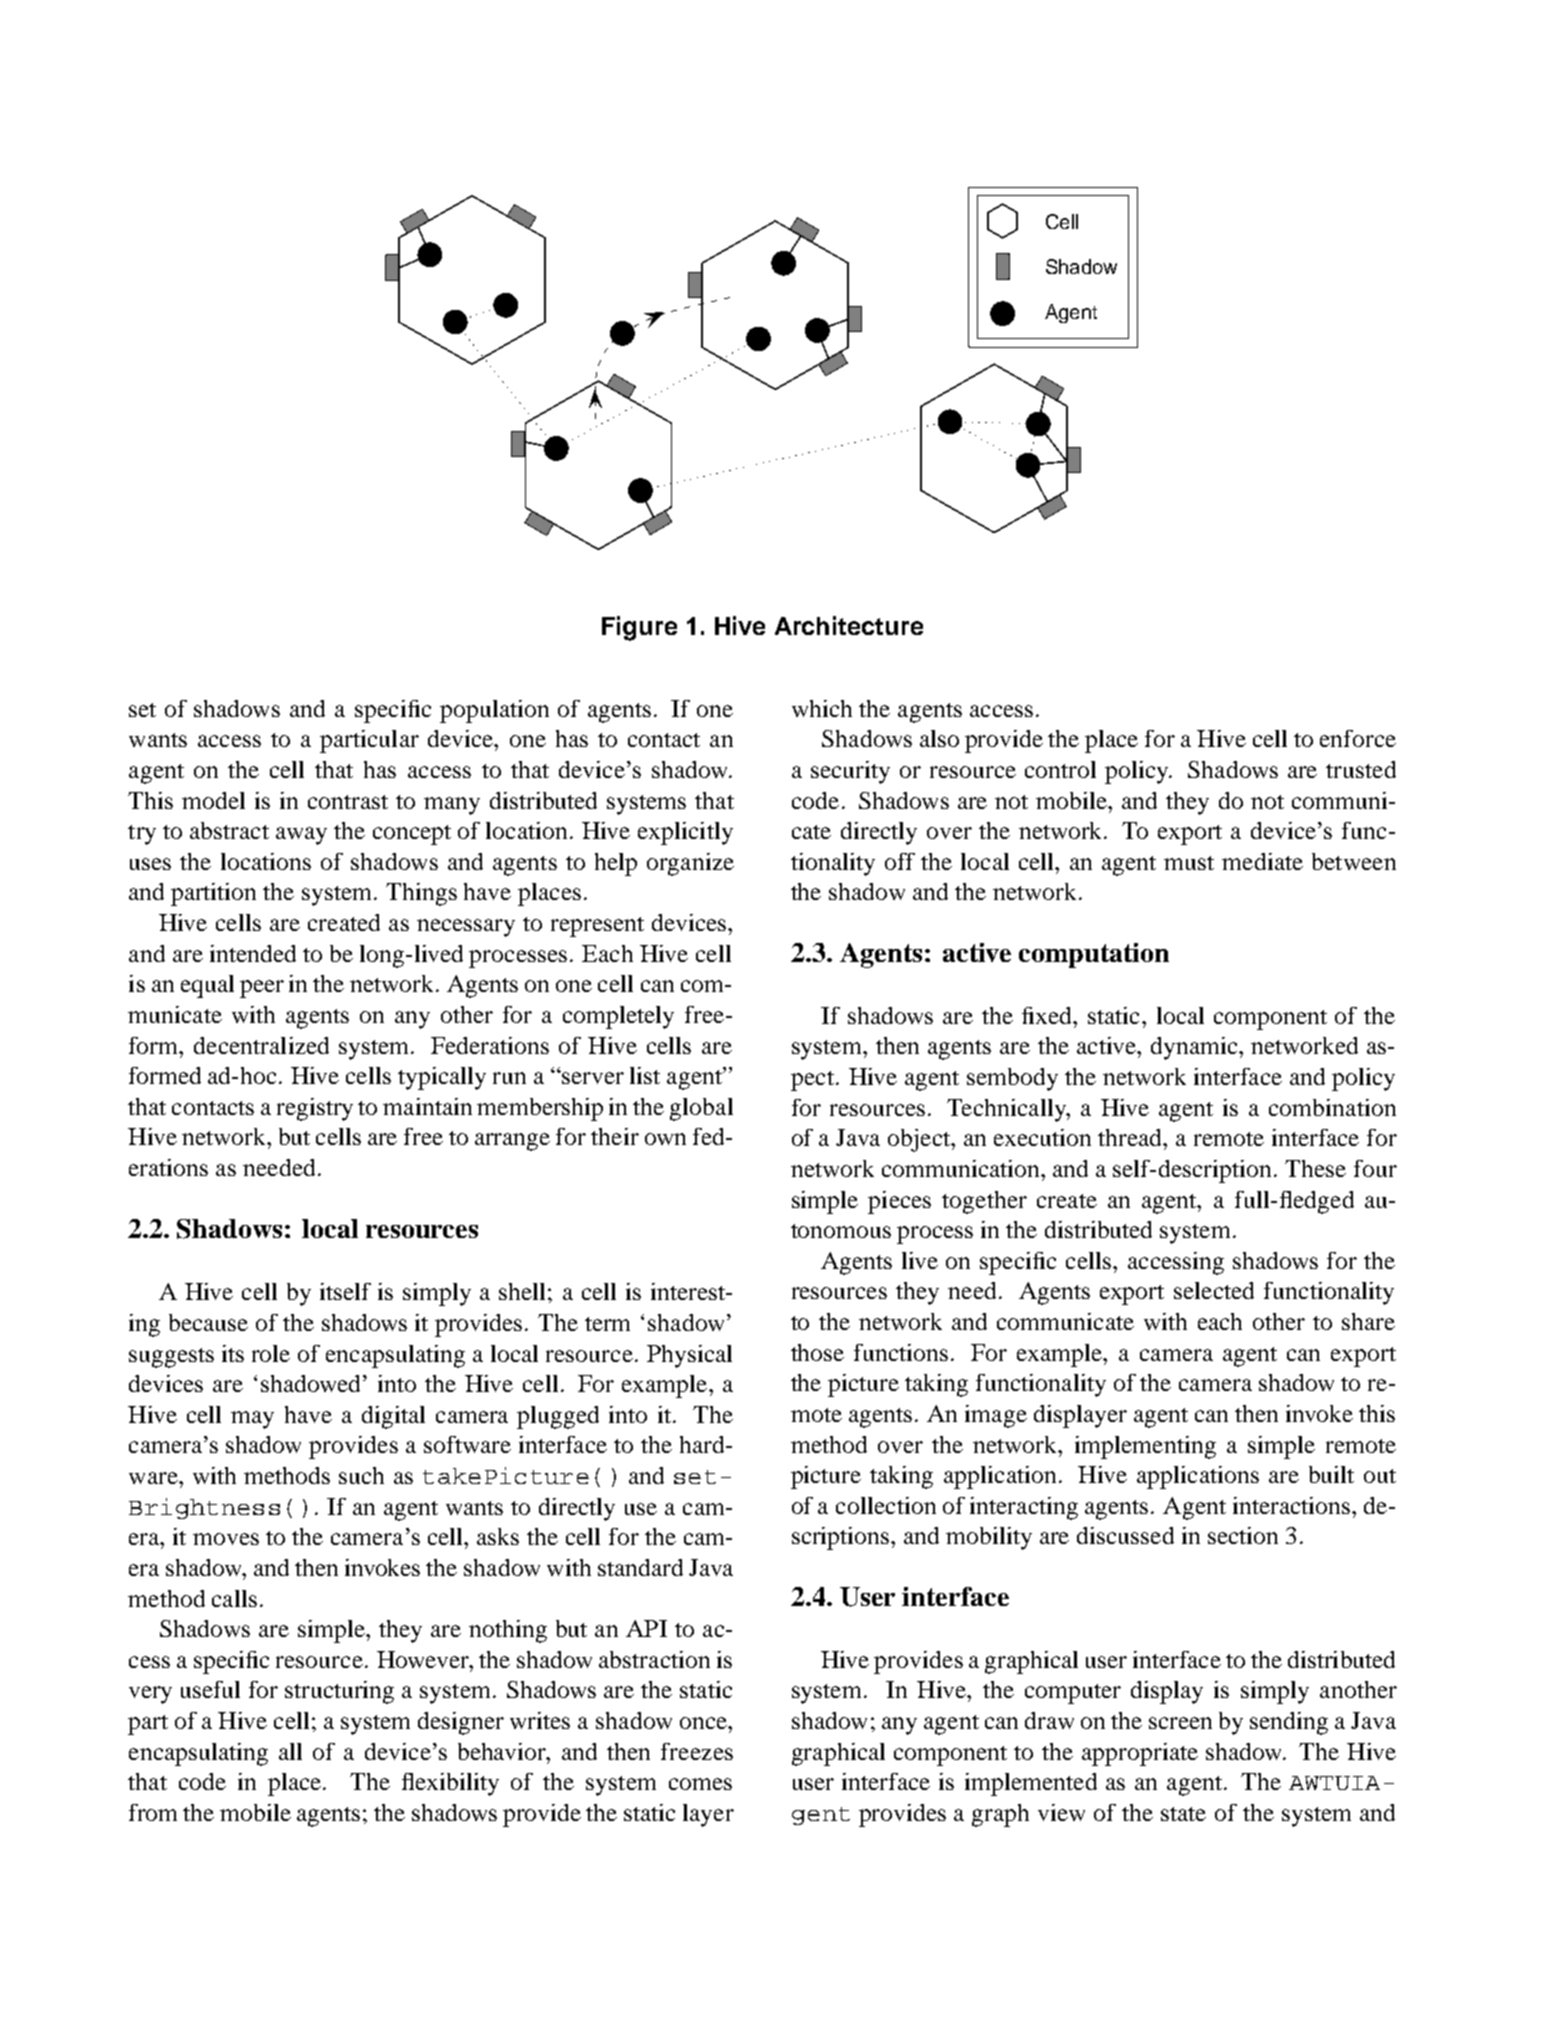 The width and height of the screenshot is (1567, 2028). I want to click on population, so click(494, 711).
